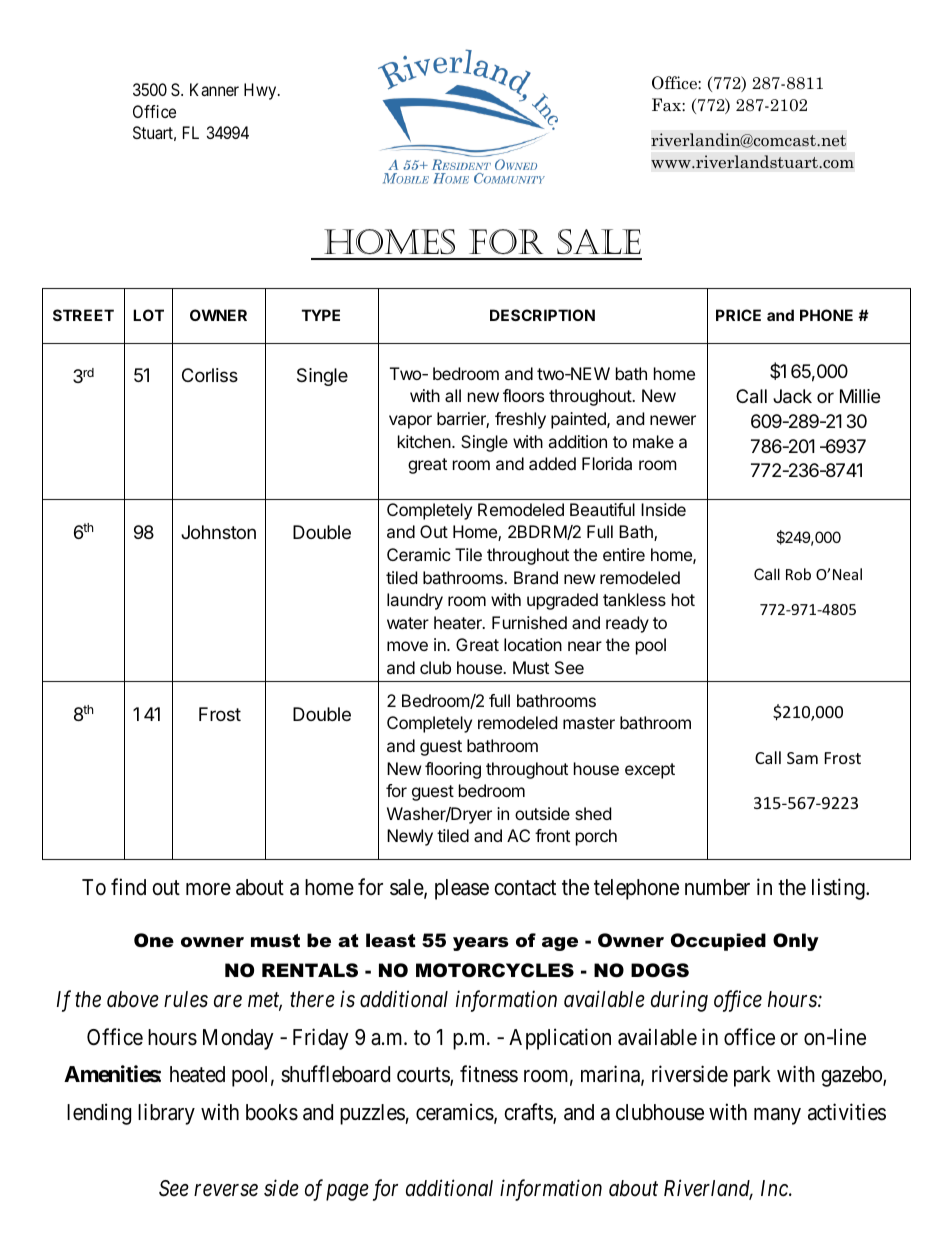 This image has height=1233, width=952. I want to click on kitchen, so click(424, 441).
